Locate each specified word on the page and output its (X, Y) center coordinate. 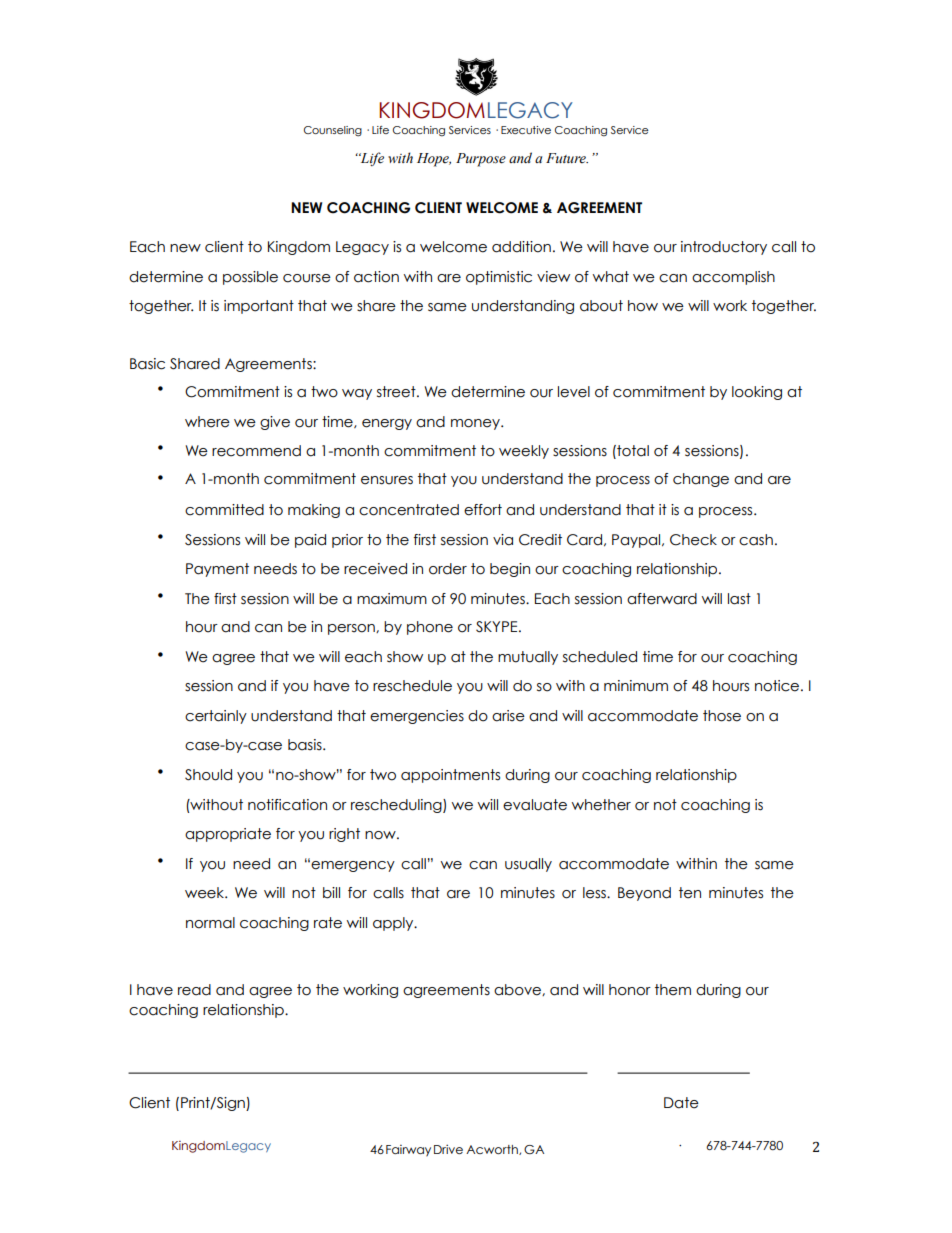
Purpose (481, 160)
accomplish (733, 278)
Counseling (333, 131)
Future (567, 158)
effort (483, 510)
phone (430, 628)
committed (224, 510)
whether (601, 805)
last (739, 599)
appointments (450, 776)
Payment (217, 570)
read (194, 990)
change (701, 480)
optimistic (499, 278)
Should (208, 775)
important (259, 307)
